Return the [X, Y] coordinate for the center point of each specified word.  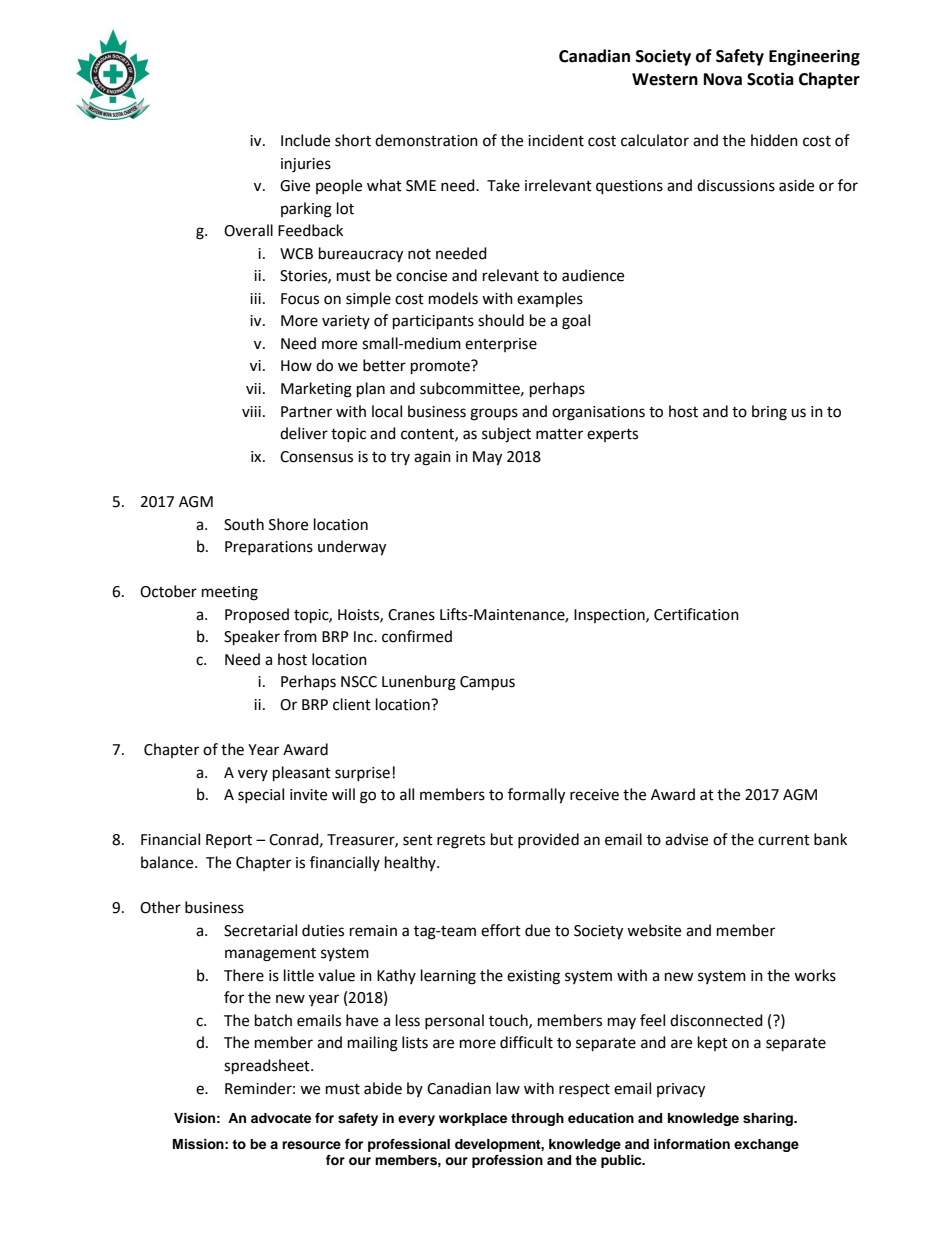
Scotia [770, 79]
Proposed [257, 615]
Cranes [411, 615]
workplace [473, 1119]
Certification [696, 614]
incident [556, 140]
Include [305, 140]
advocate [281, 1118]
